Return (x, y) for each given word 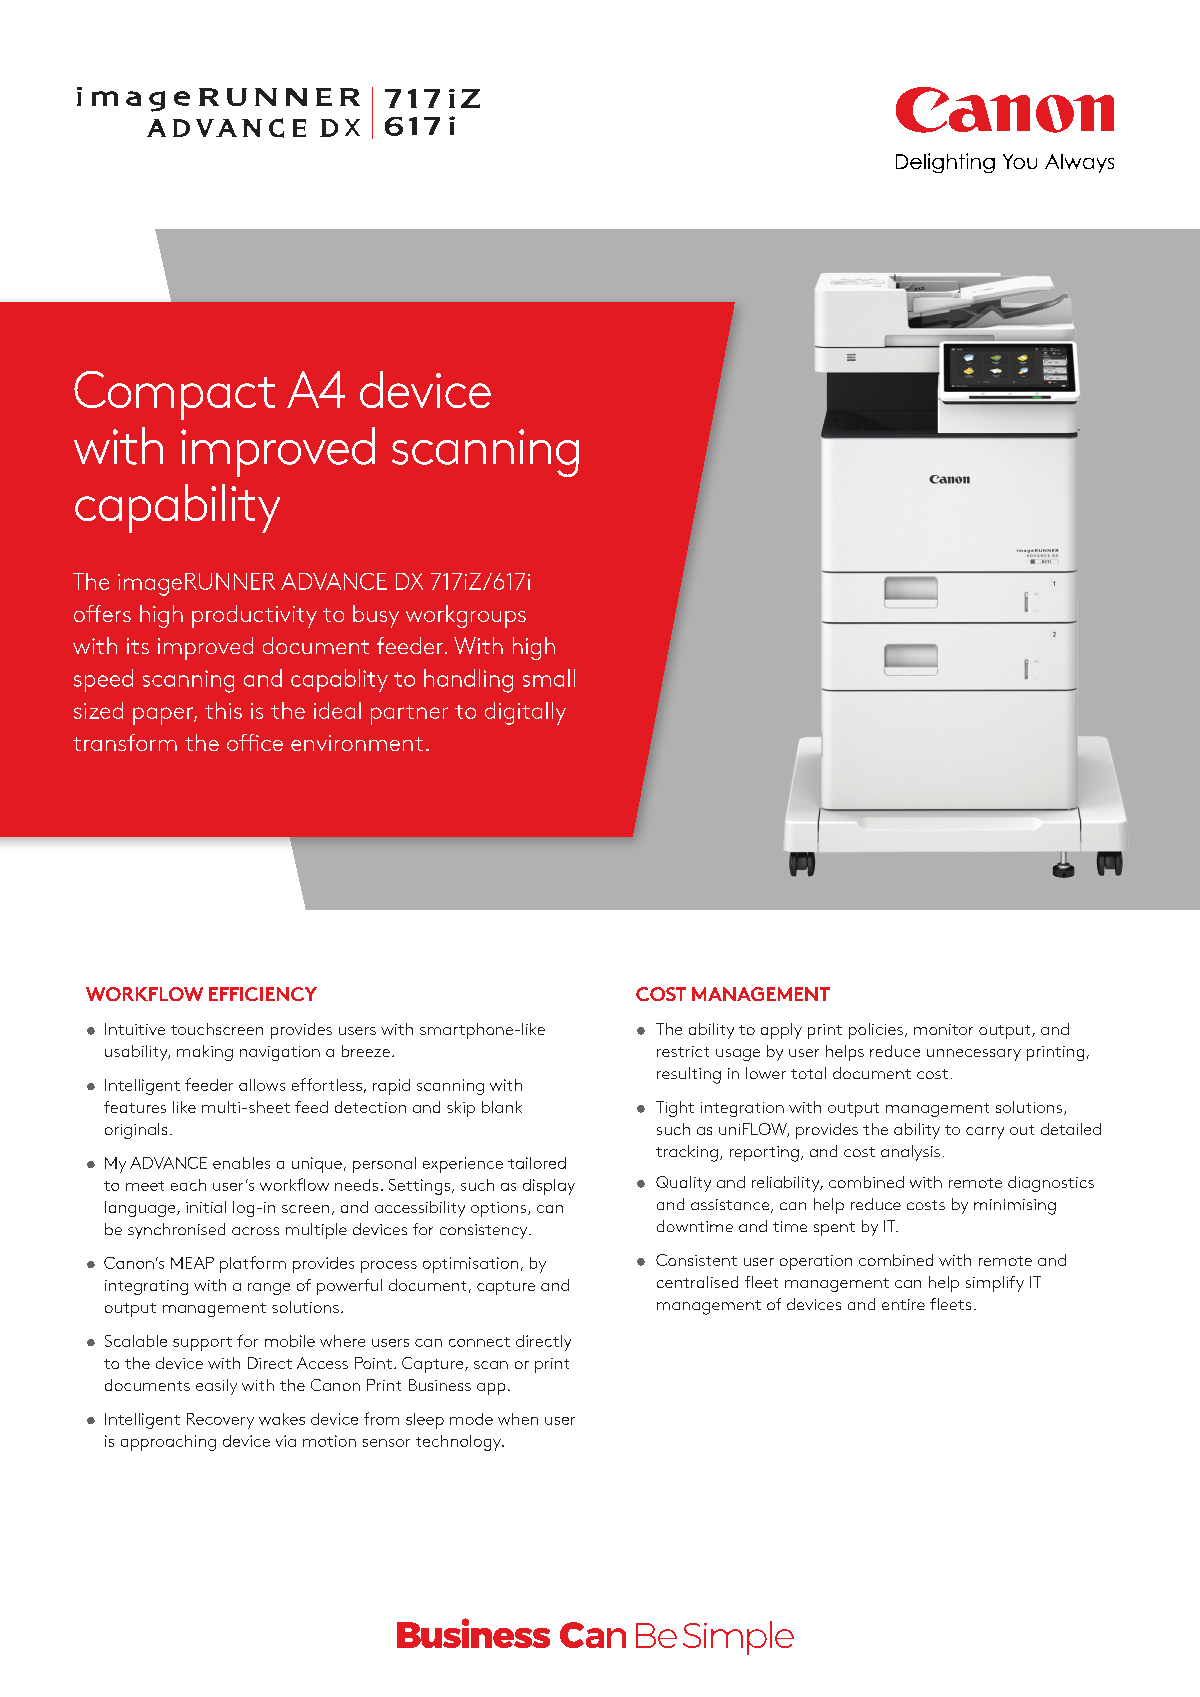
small (549, 678)
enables (241, 1163)
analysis (910, 1153)
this (223, 710)
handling (468, 681)
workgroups (466, 616)
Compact (174, 395)
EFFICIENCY (263, 994)
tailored (537, 1163)
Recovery (220, 1421)
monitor (943, 1029)
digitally (525, 713)
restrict (683, 1051)
